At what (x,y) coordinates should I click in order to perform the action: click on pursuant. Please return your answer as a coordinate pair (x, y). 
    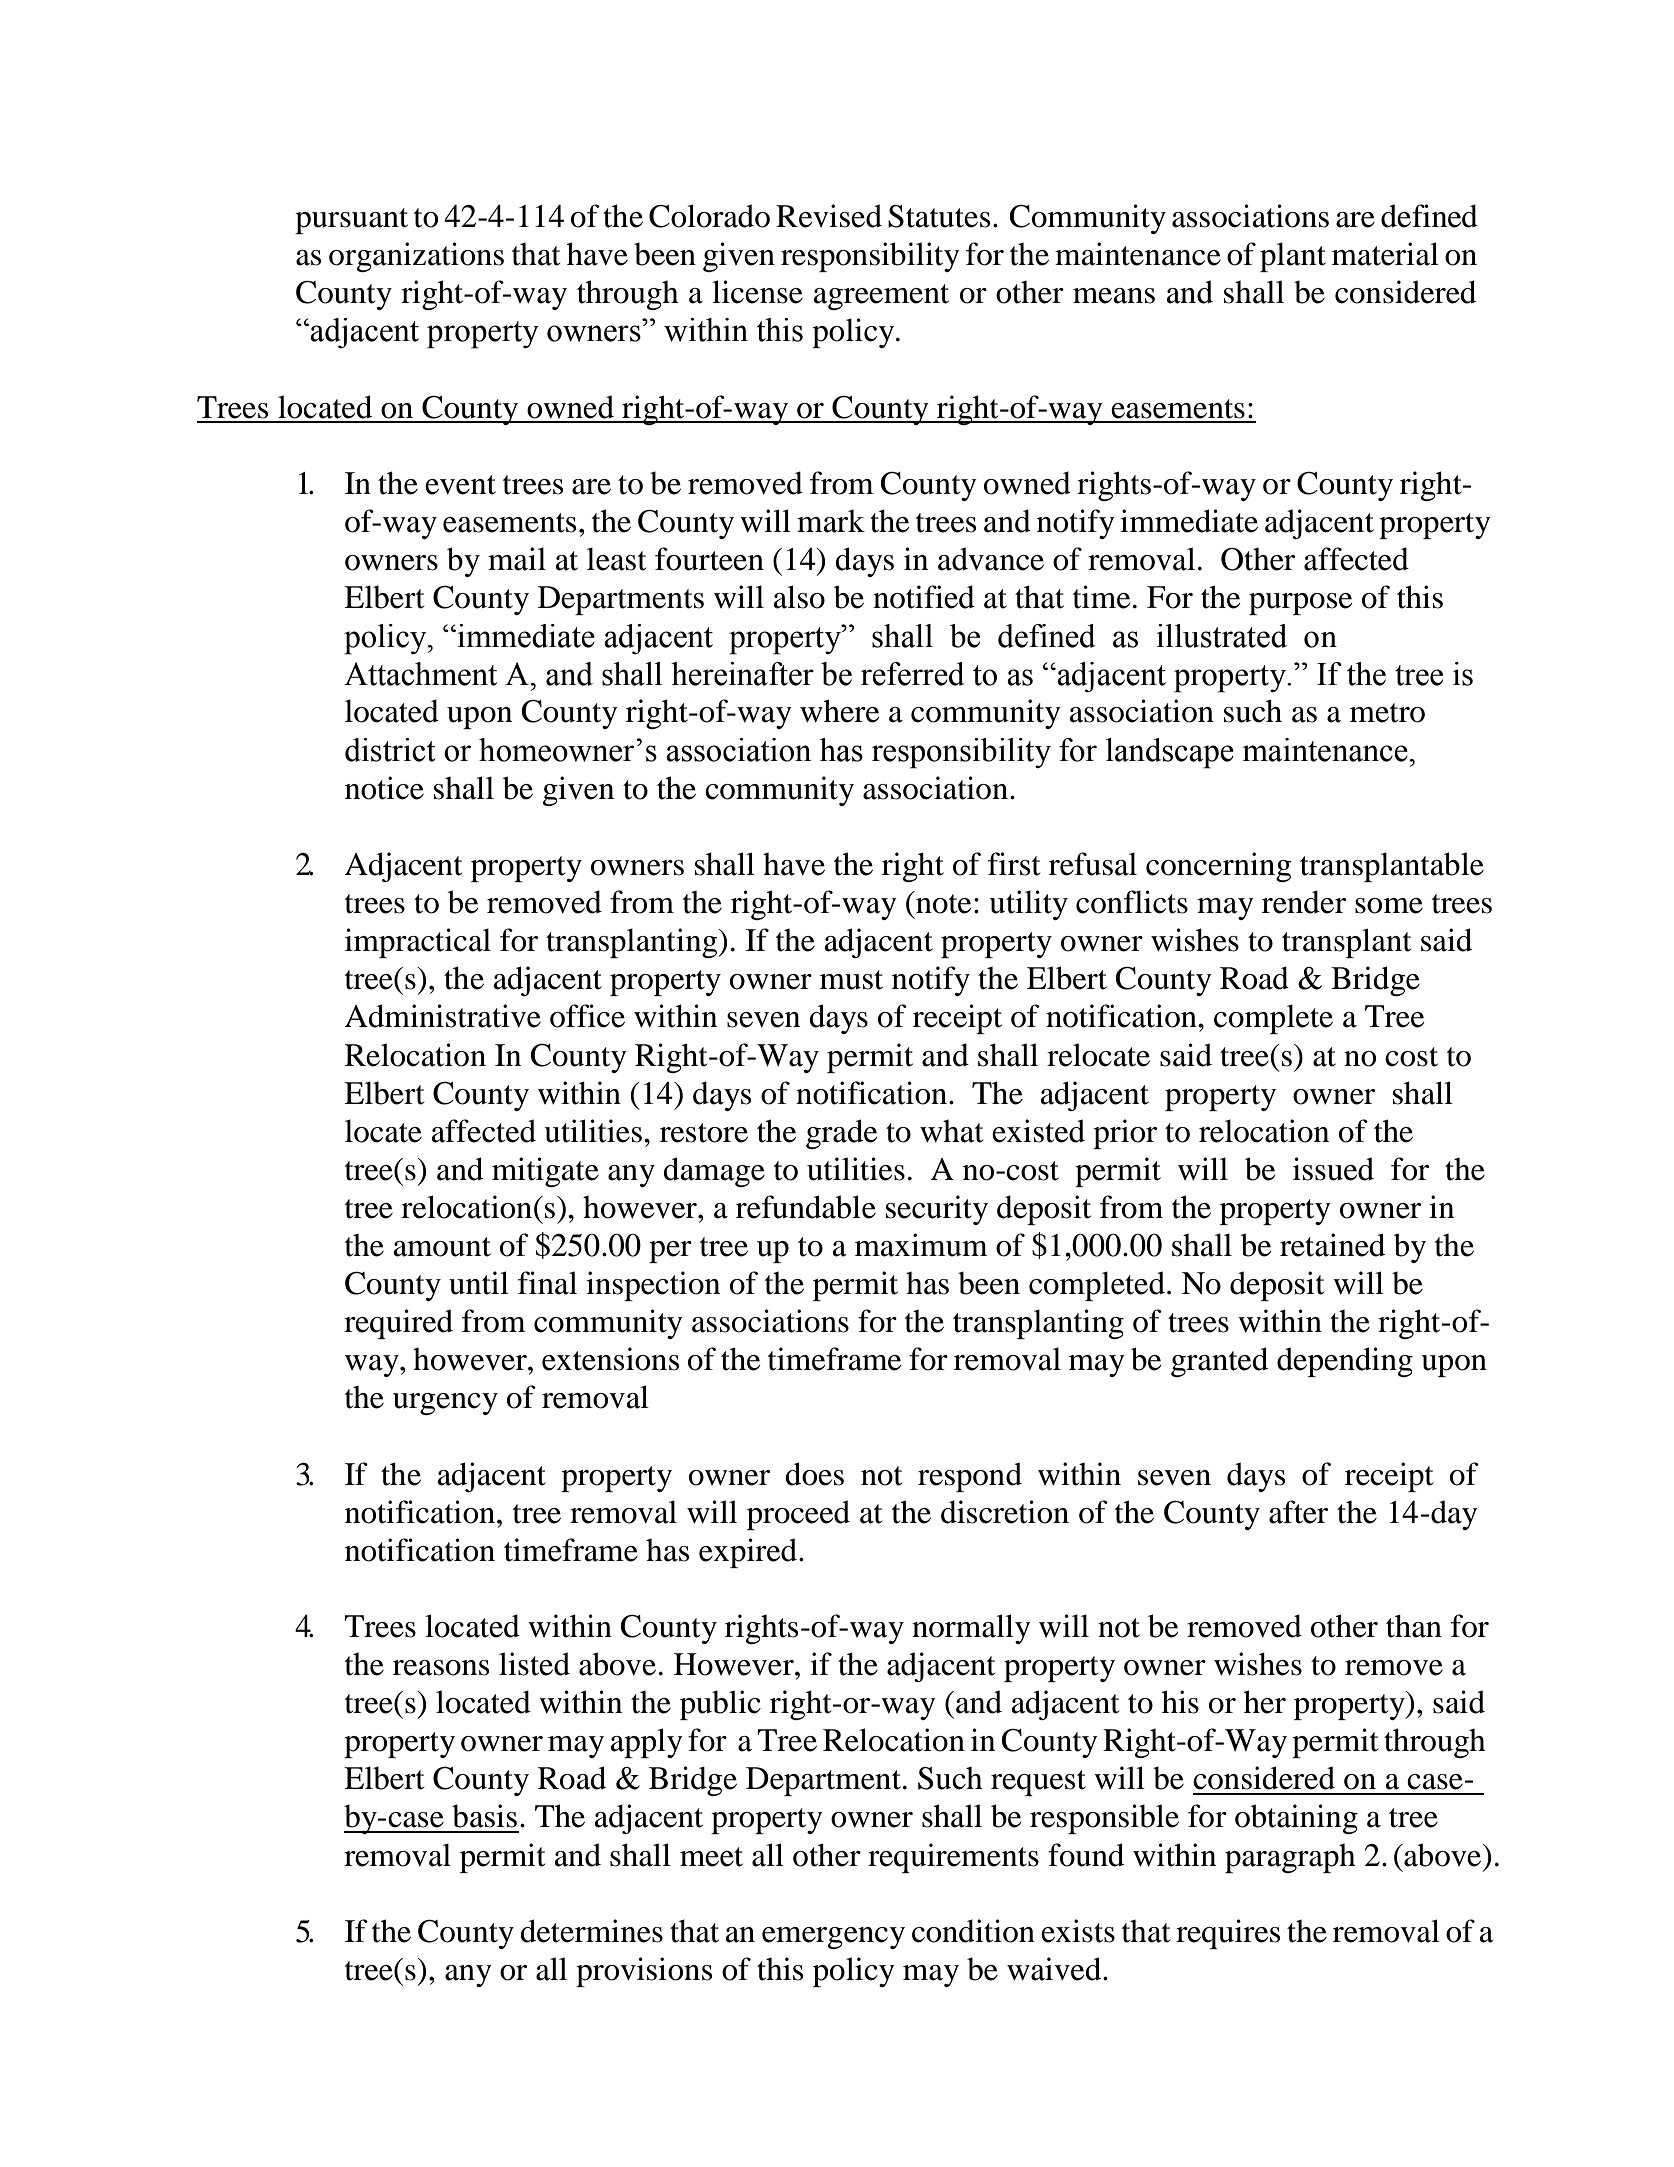
    Looking at the image, I should click on (351, 221).
